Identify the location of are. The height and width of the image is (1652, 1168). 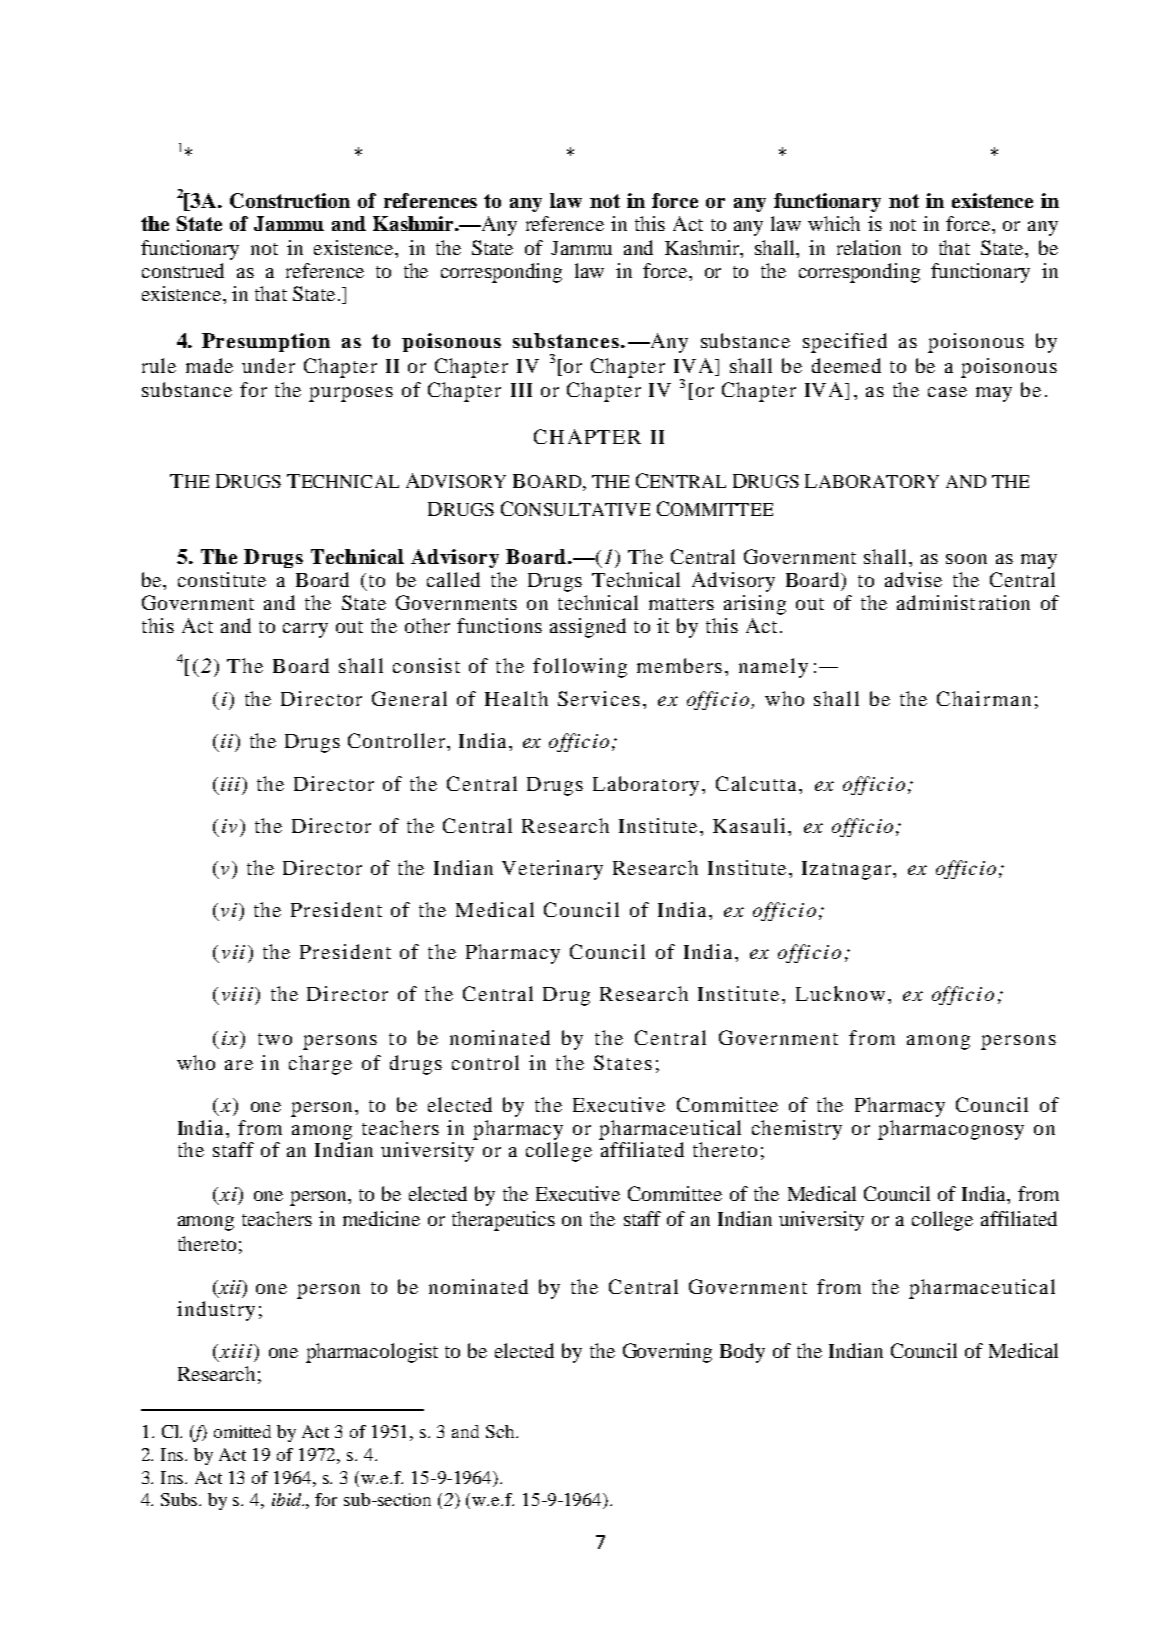
(239, 1065).
